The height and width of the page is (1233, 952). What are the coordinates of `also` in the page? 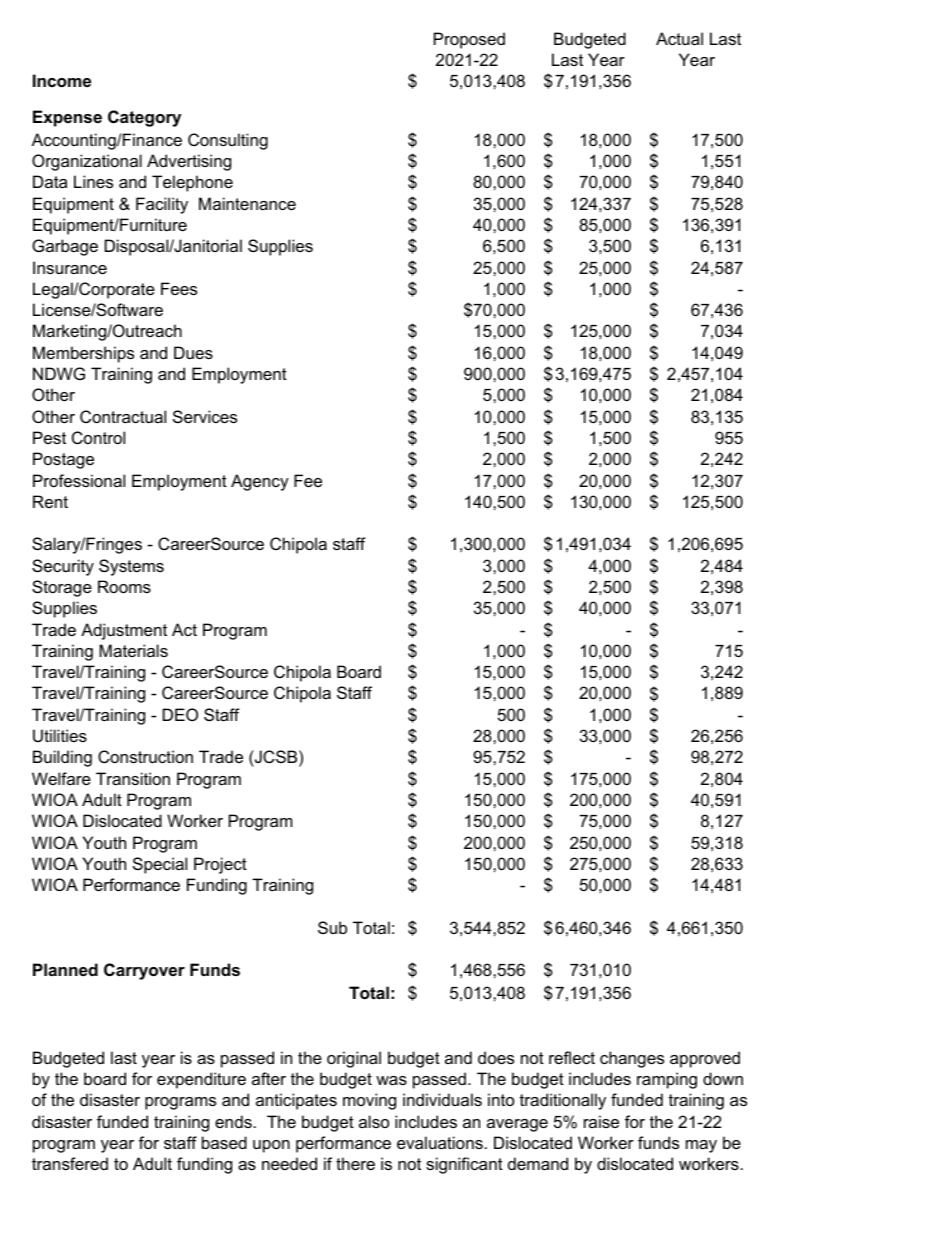 It's located at (374, 1121).
